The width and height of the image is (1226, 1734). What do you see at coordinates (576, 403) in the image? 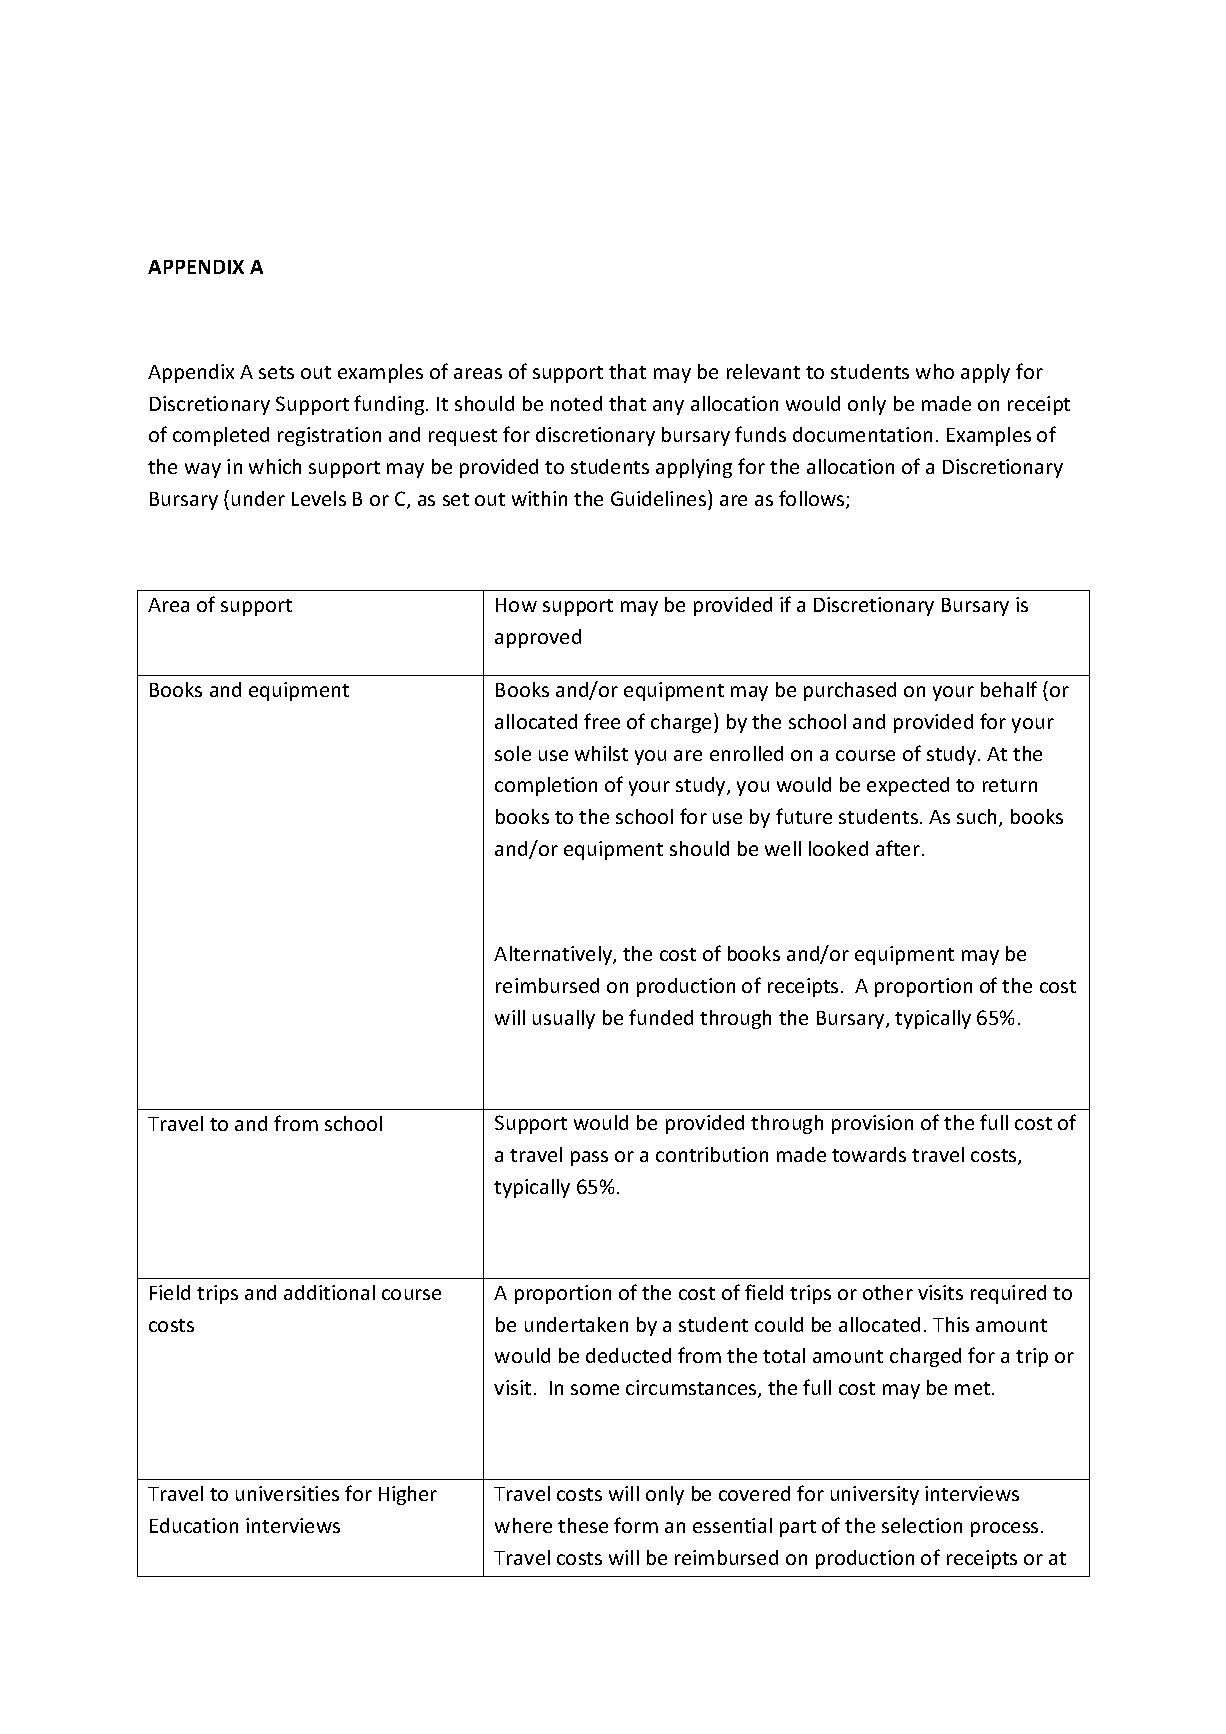
I see `noted` at bounding box center [576, 403].
